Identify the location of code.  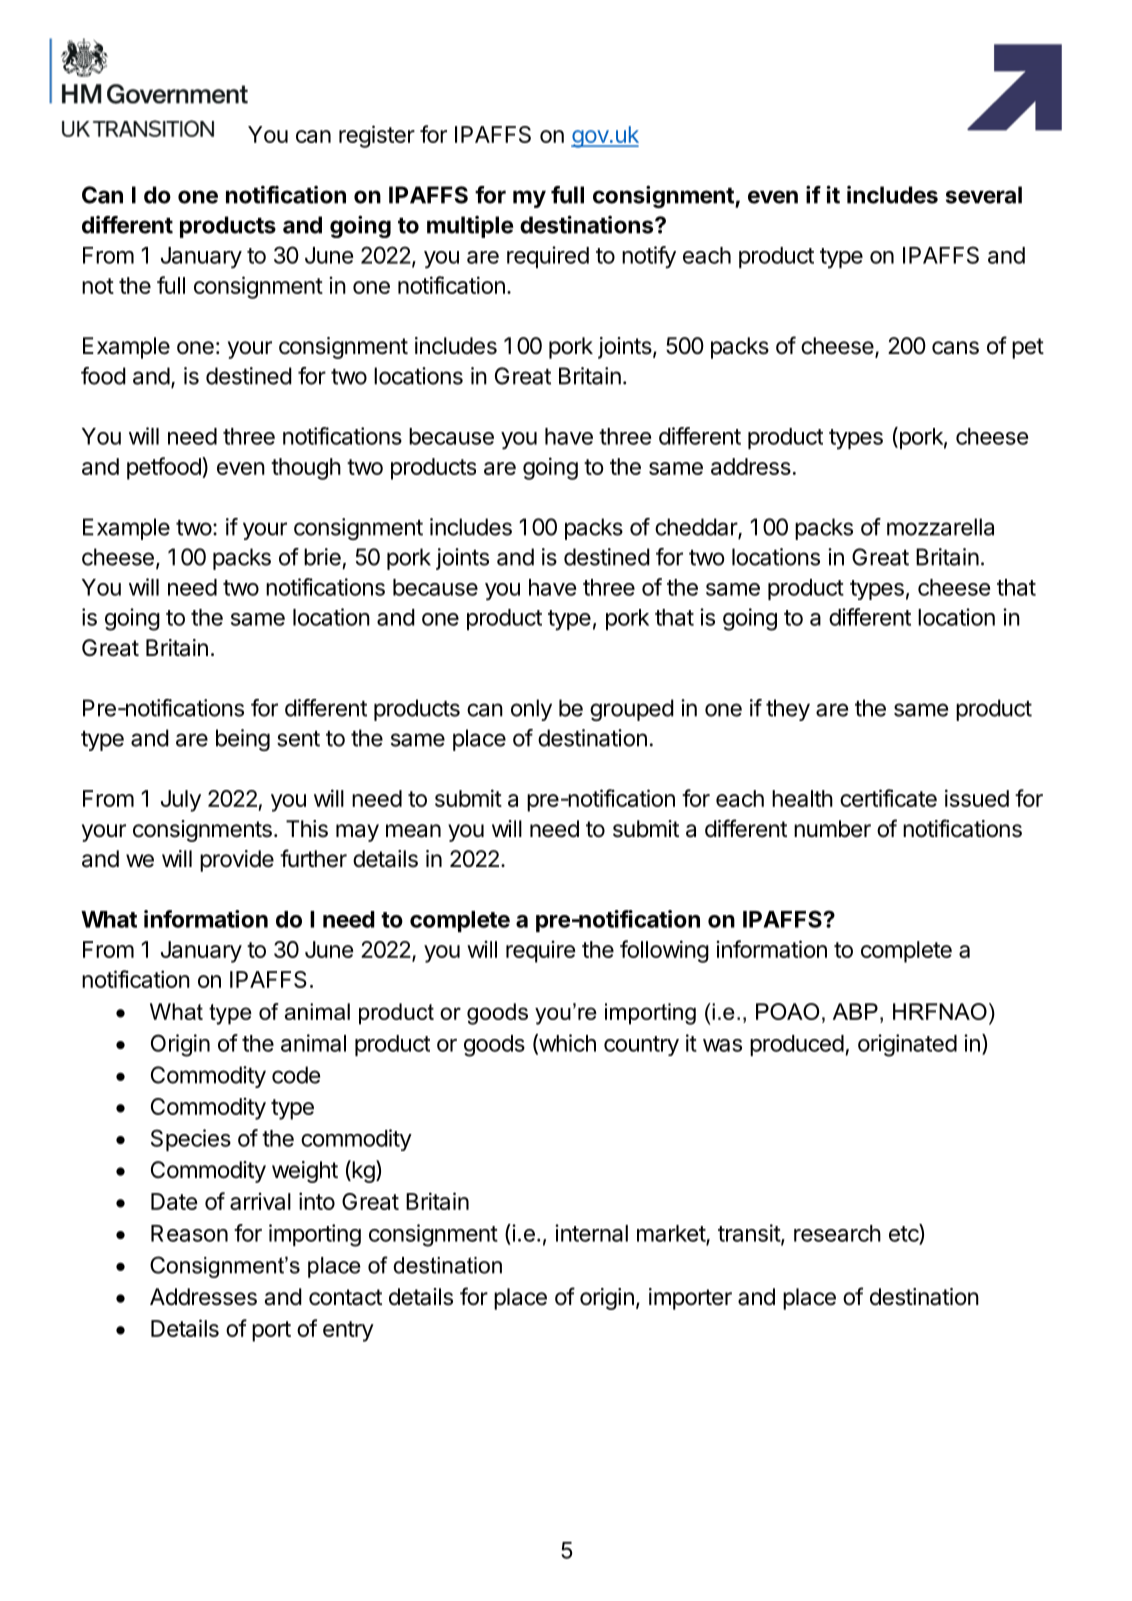
(296, 1075).
